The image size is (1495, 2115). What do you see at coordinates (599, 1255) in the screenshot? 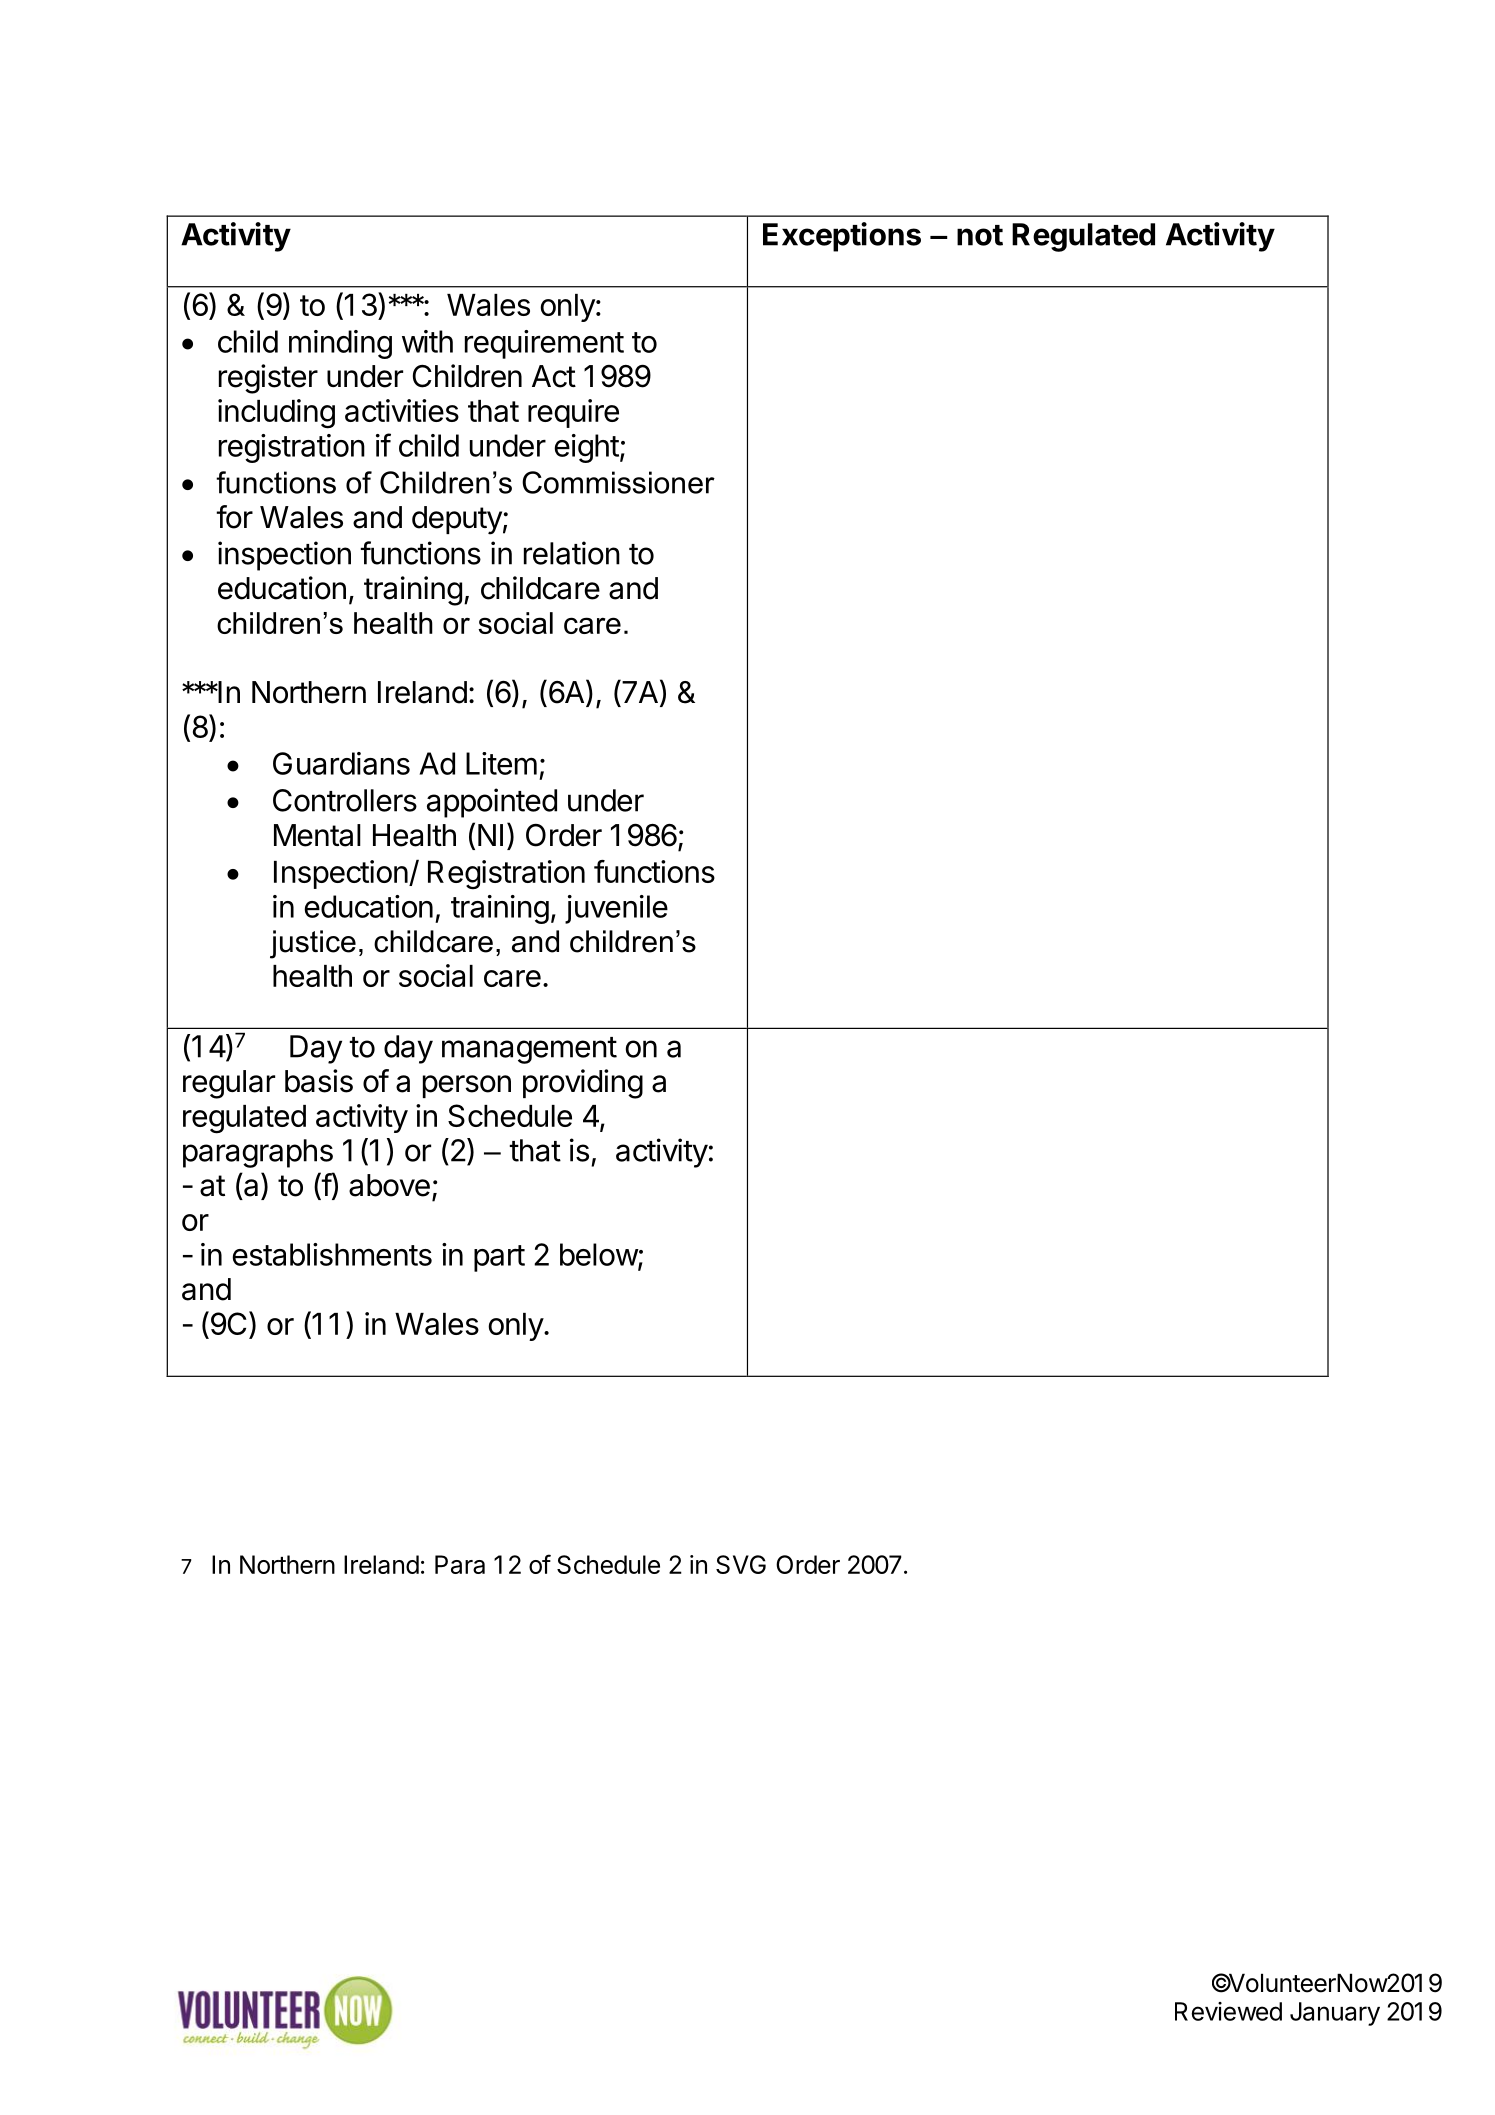
I see `below` at bounding box center [599, 1255].
